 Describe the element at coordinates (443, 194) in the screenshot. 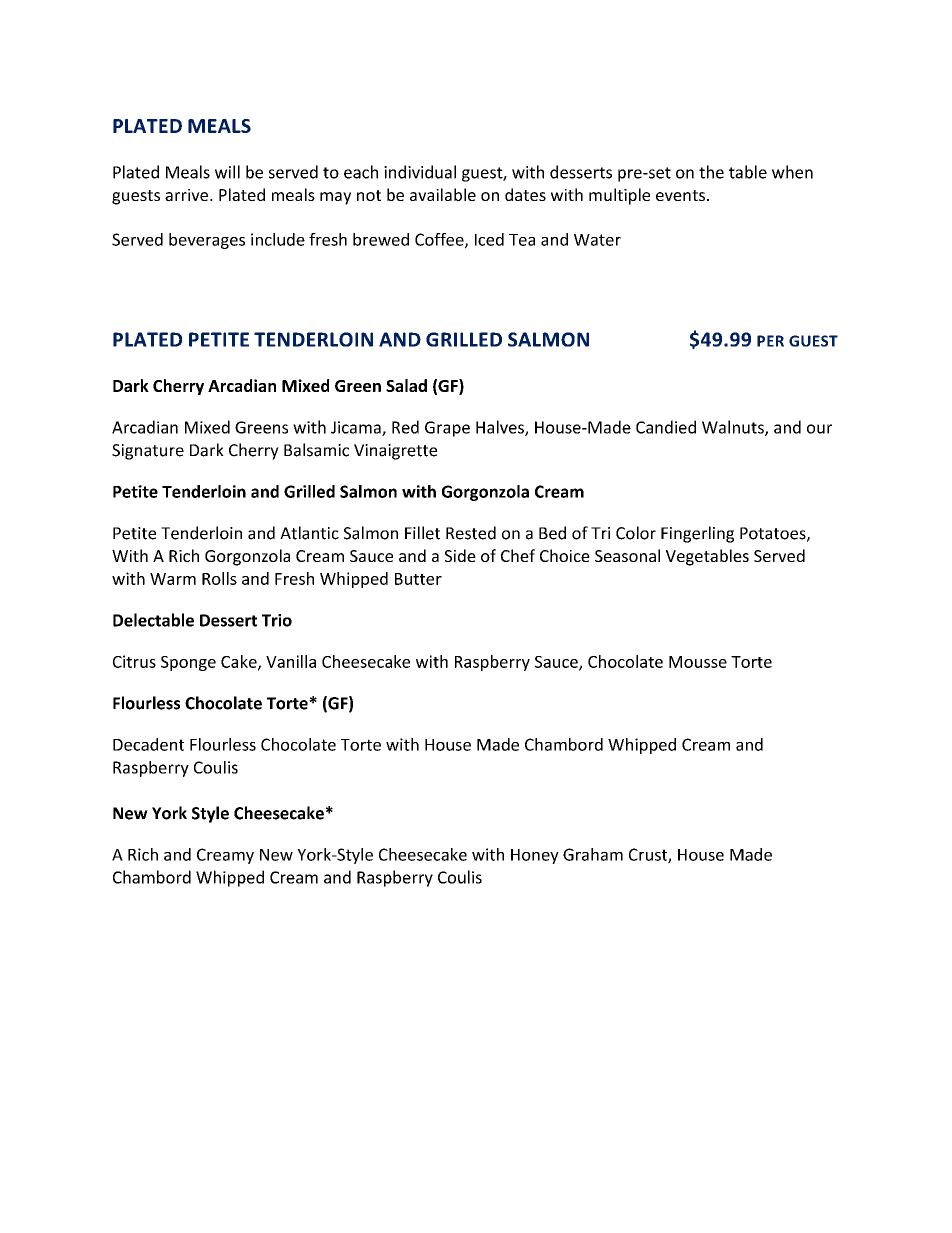

I see `available` at that location.
